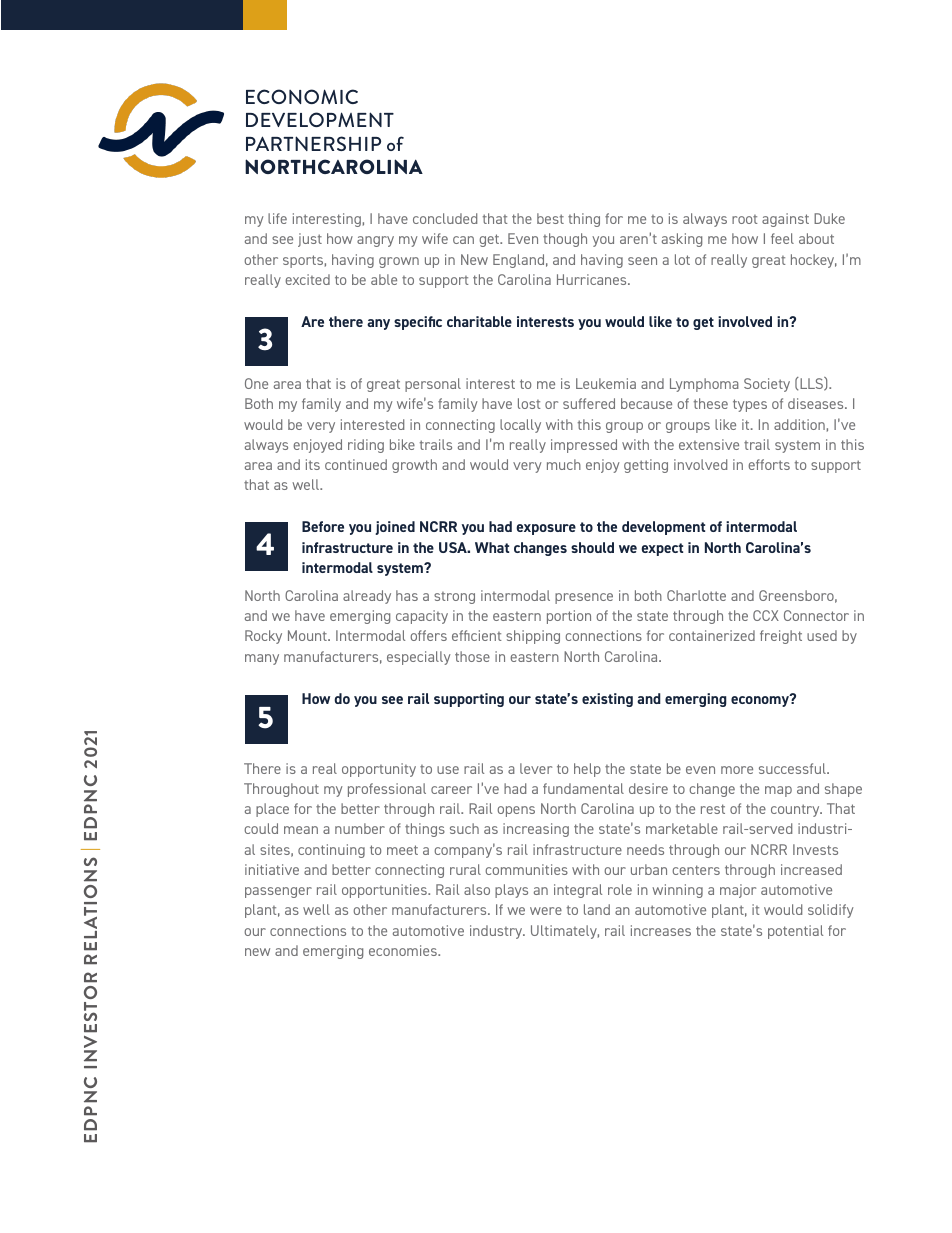 This screenshot has width=952, height=1233. What do you see at coordinates (307, 279) in the screenshot?
I see `excited` at bounding box center [307, 279].
